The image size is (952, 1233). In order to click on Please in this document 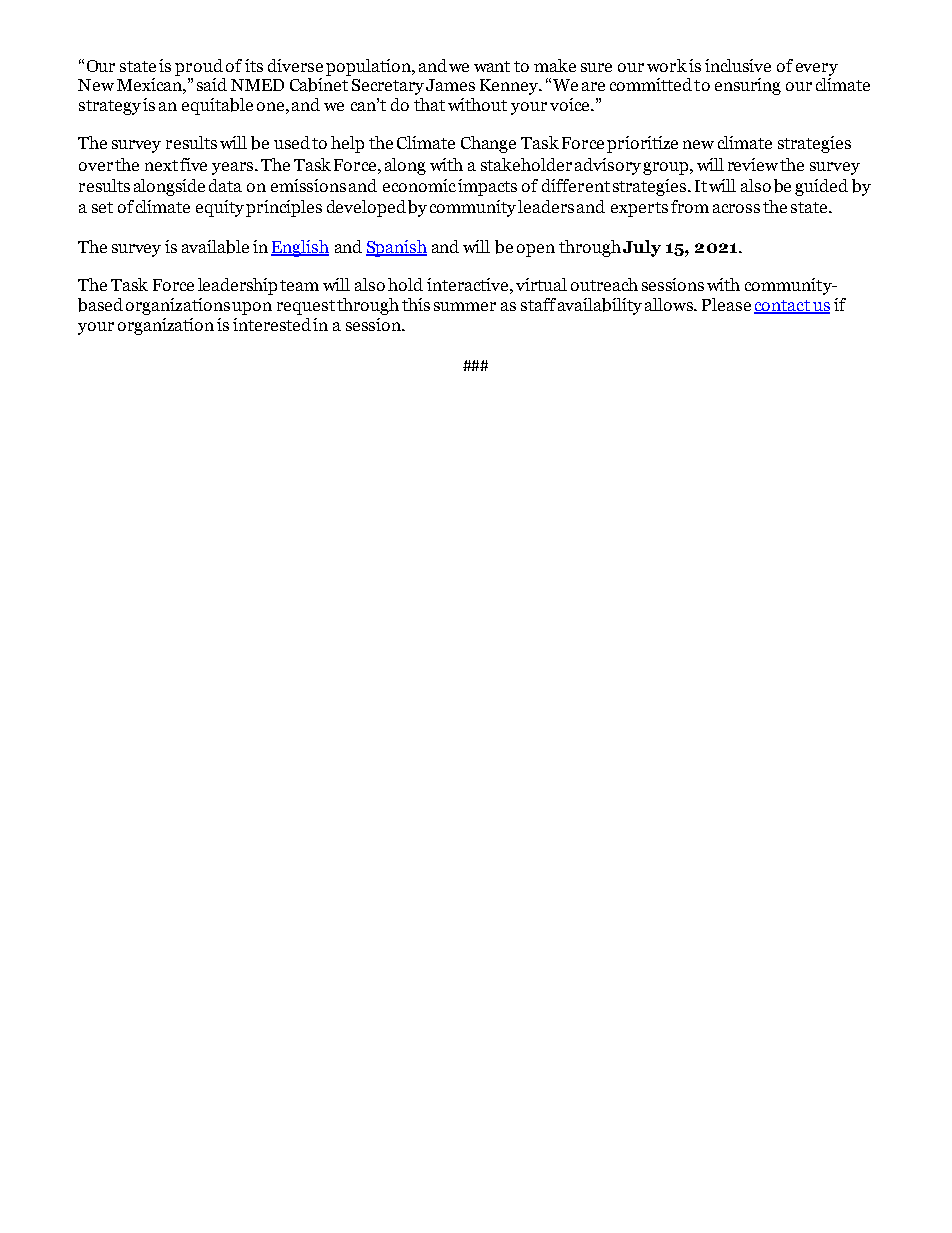, I will do `click(726, 304)`.
